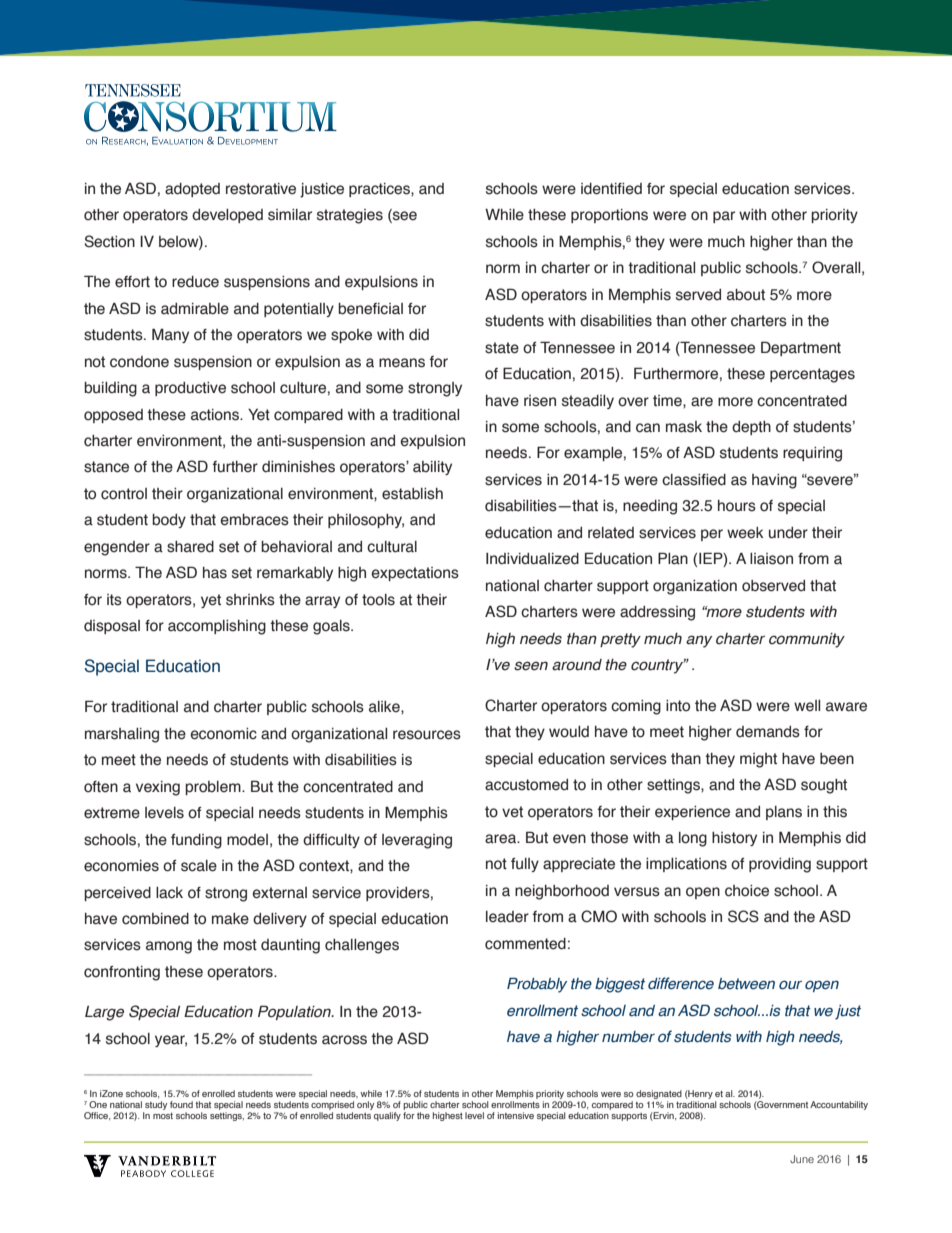 This page has height=1233, width=952. I want to click on history, so click(734, 839).
